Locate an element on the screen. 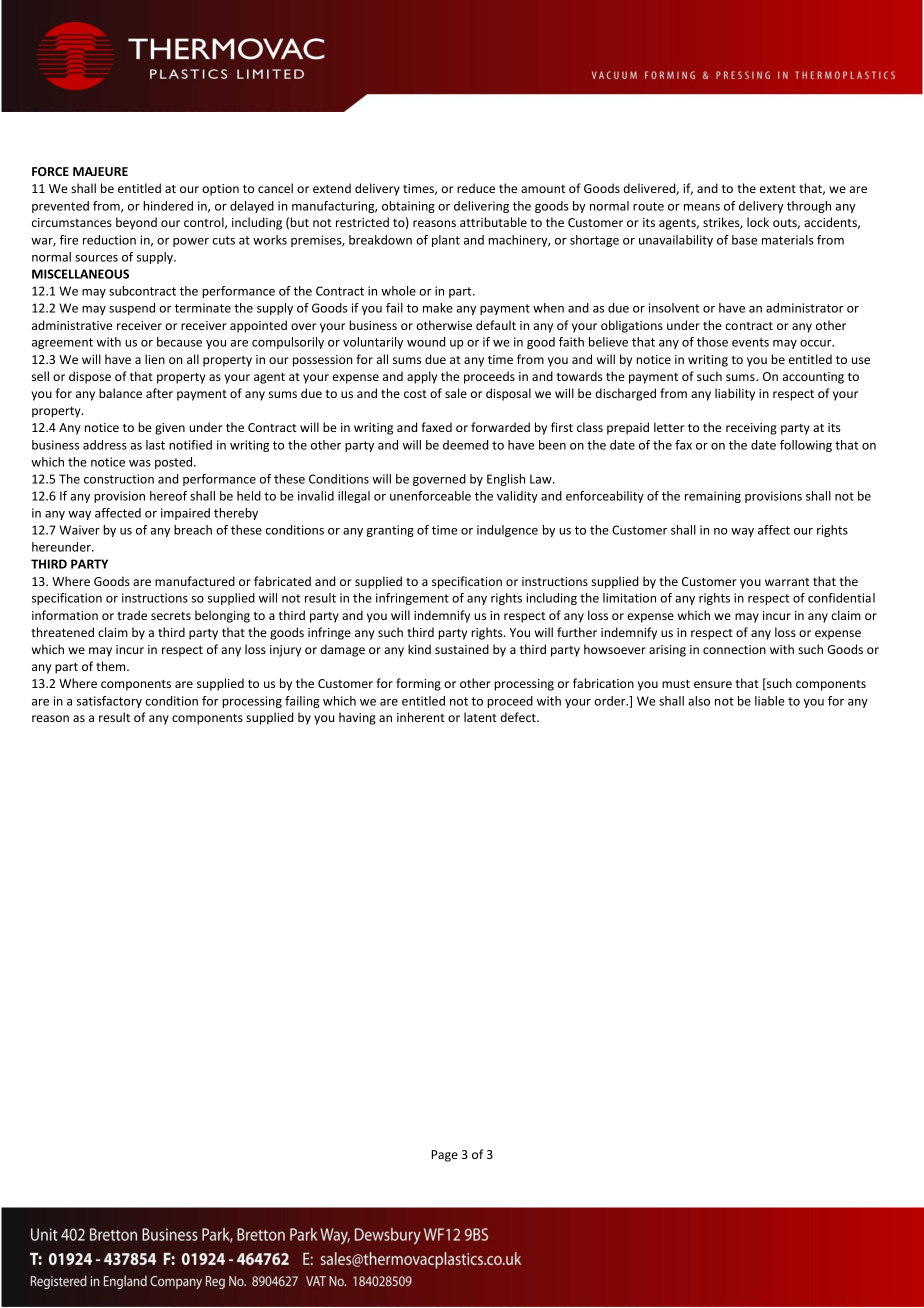 The image size is (924, 1308). Page is located at coordinates (444, 1156).
